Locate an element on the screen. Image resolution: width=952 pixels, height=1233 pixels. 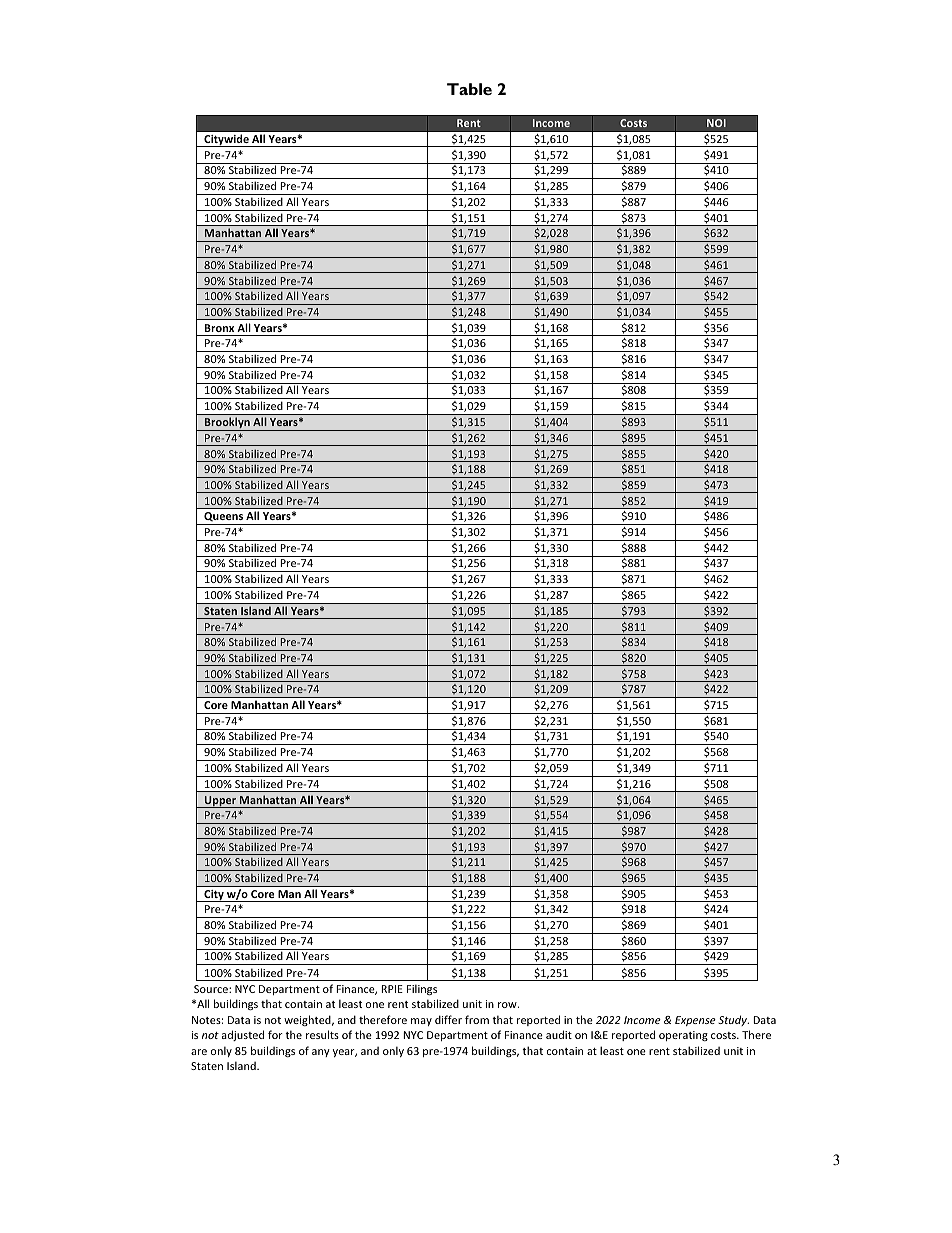
NOI is located at coordinates (716, 123).
